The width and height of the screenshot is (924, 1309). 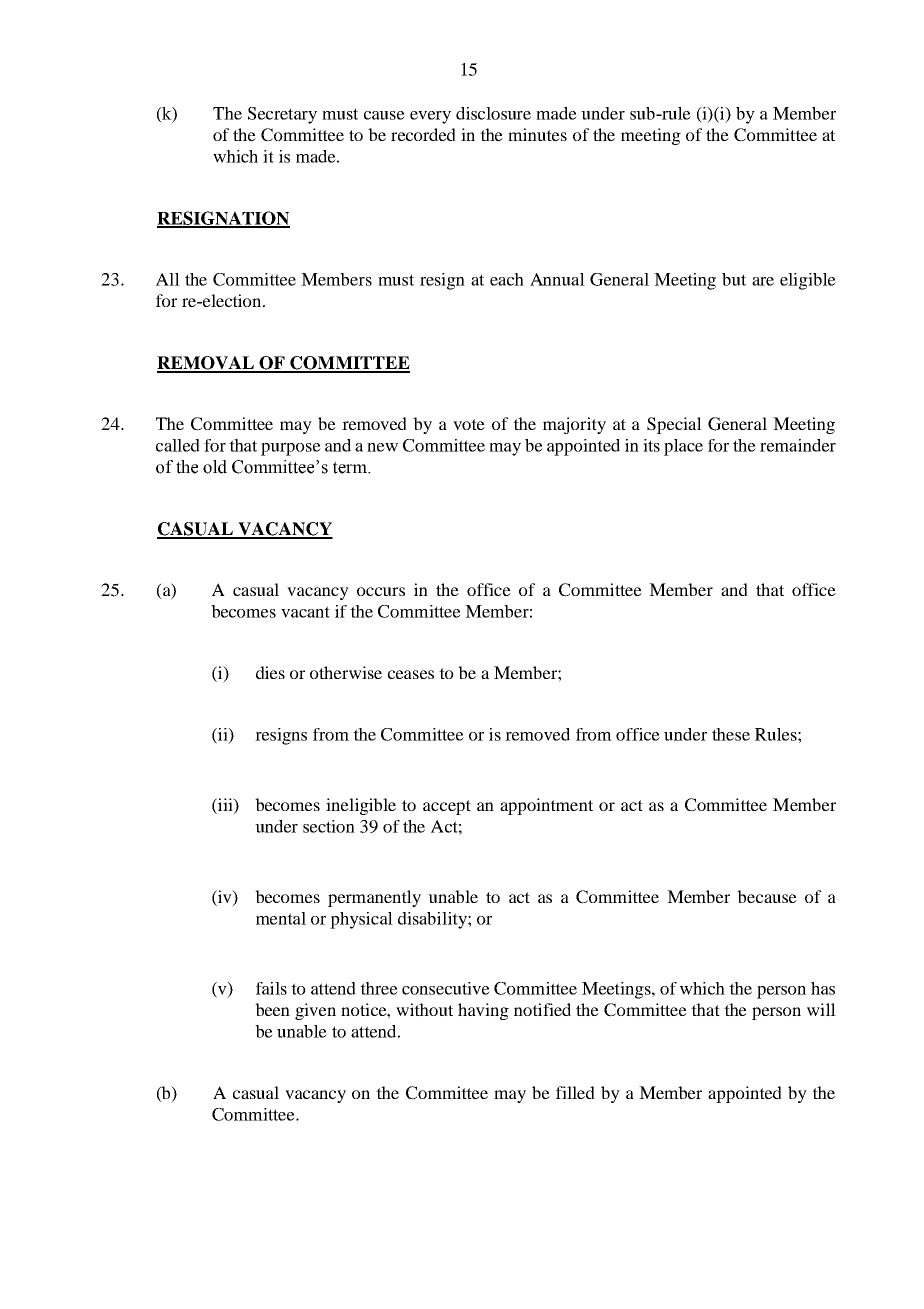 What do you see at coordinates (734, 279) in the screenshot?
I see `but` at bounding box center [734, 279].
